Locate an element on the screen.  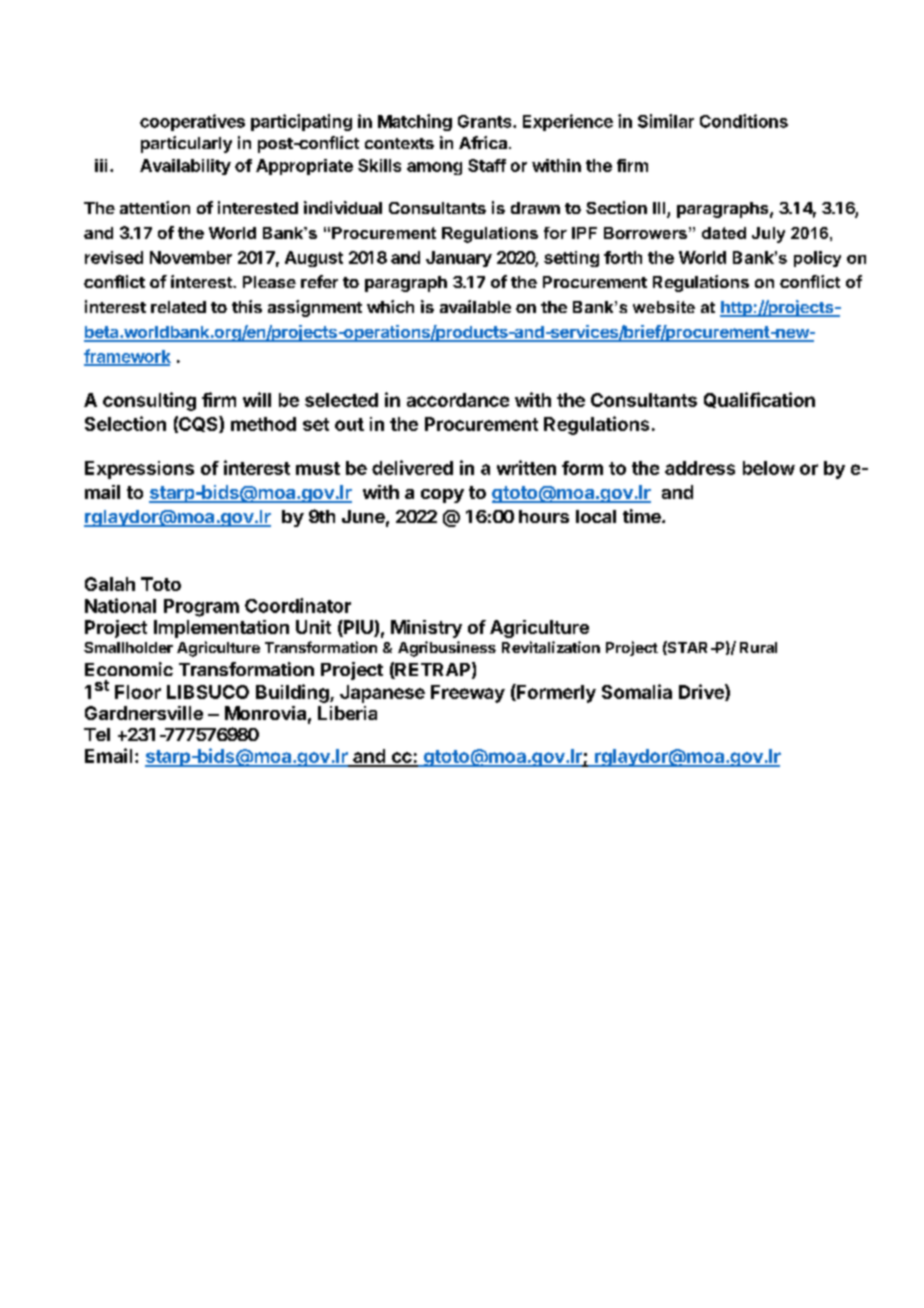
dated is located at coordinates (724, 233).
